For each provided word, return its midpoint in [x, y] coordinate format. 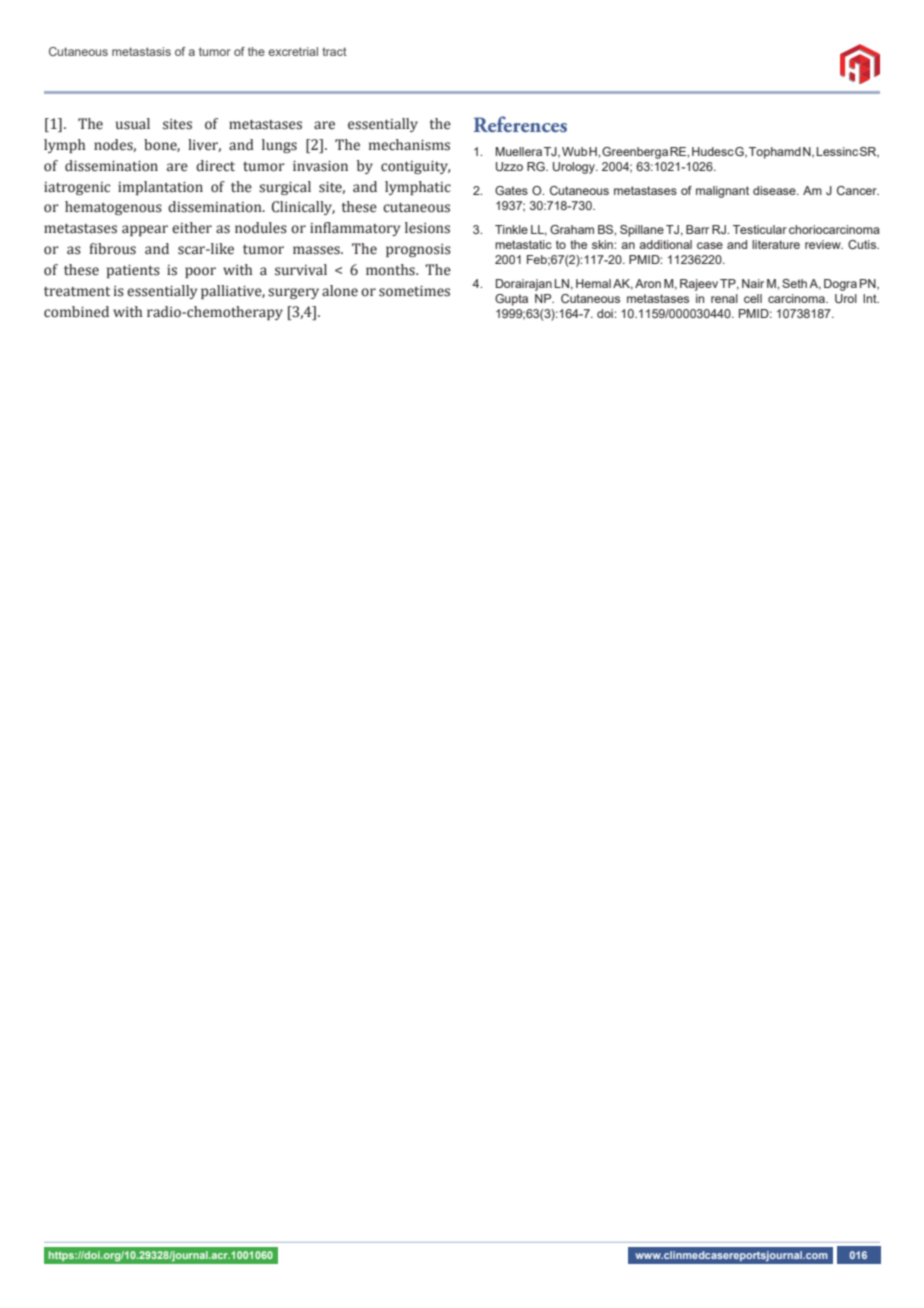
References [520, 124]
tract [334, 51]
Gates [511, 190]
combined [76, 312]
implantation [160, 188]
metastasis [141, 51]
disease [775, 190]
